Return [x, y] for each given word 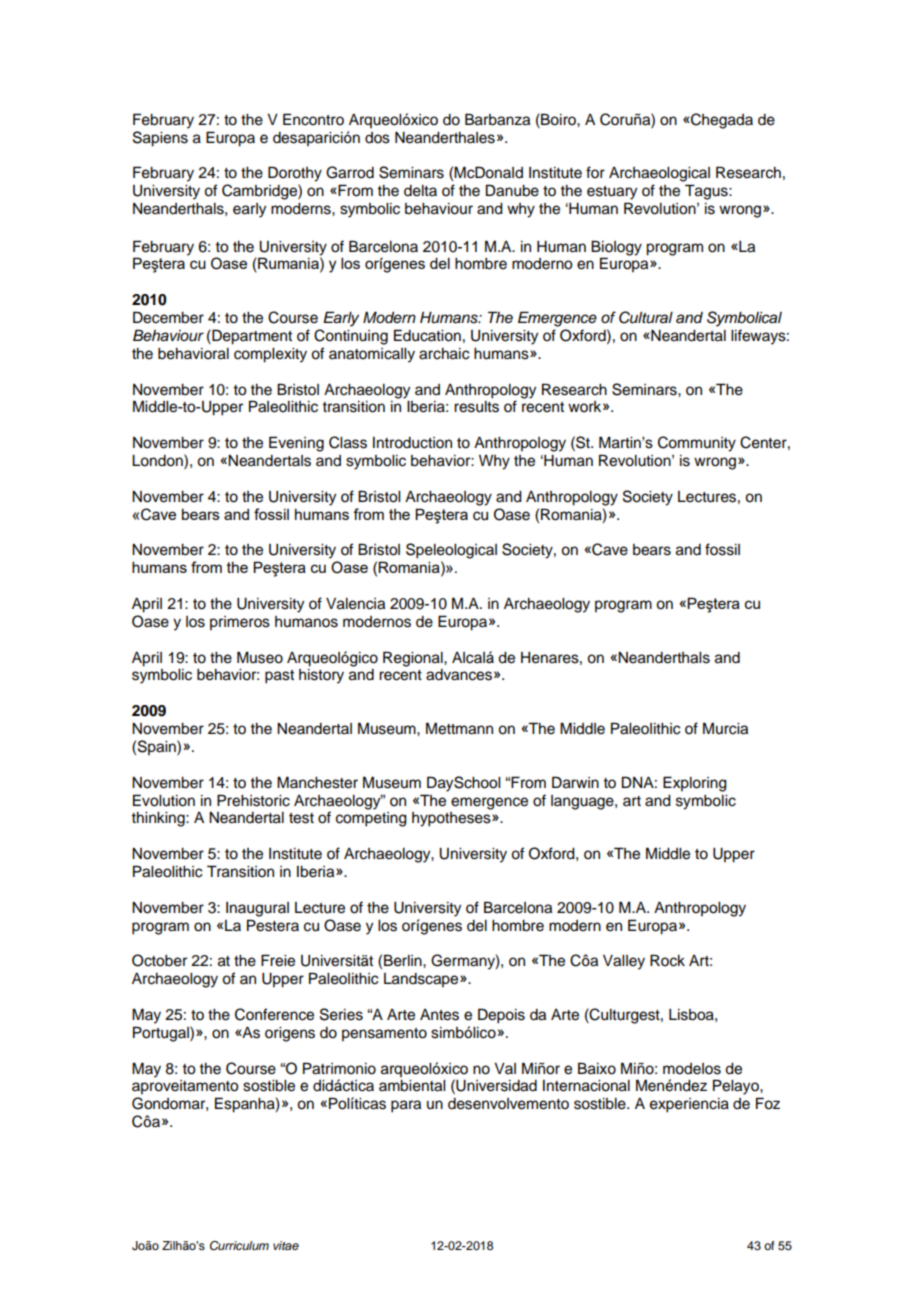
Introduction [412, 443]
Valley [624, 962]
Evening [296, 444]
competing [371, 819]
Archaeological [659, 174]
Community [697, 444]
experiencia [689, 1105]
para [406, 1106]
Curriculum [239, 1246]
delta [420, 191]
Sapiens [160, 139]
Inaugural [257, 909]
